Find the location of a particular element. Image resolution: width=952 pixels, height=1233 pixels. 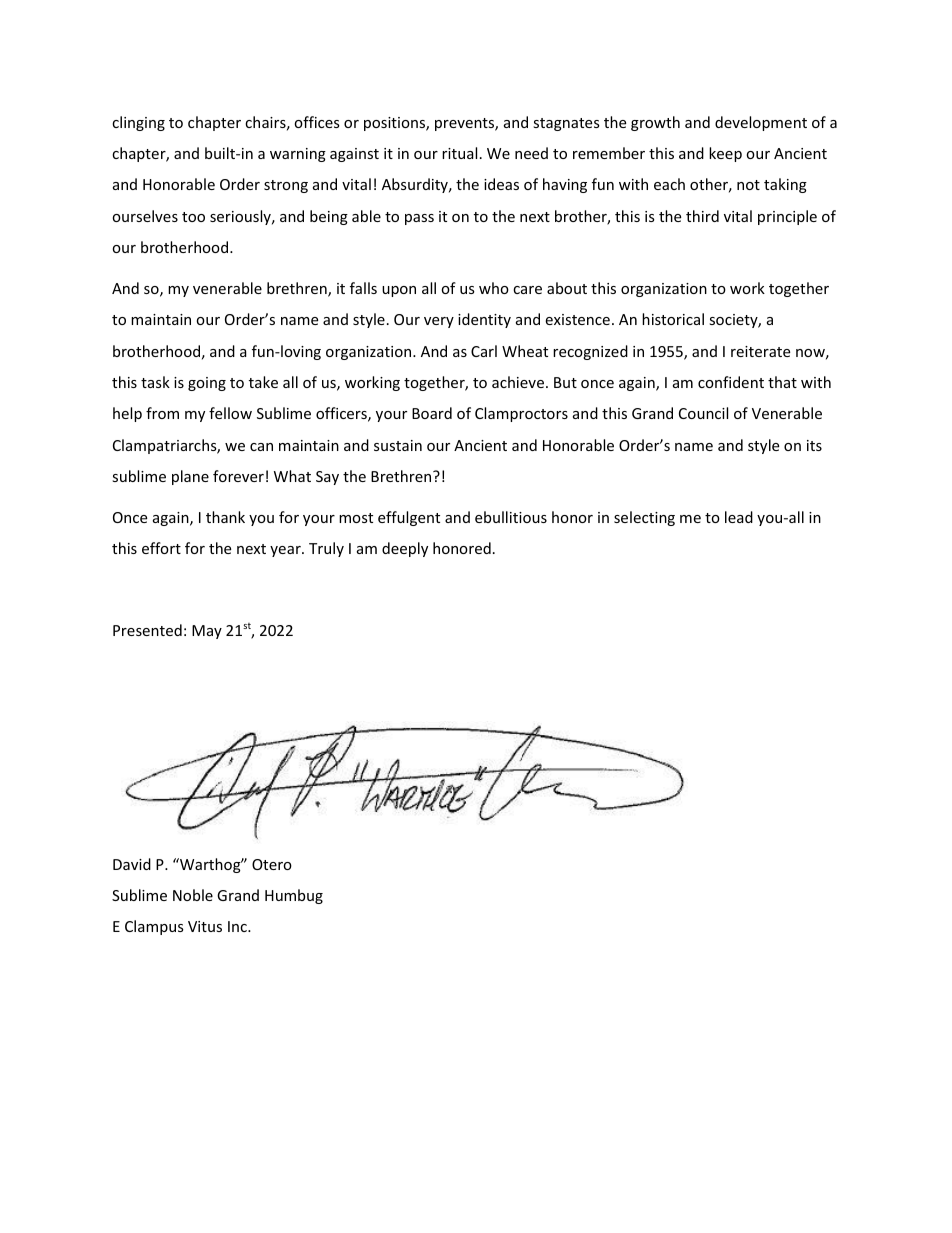

going is located at coordinates (207, 384).
